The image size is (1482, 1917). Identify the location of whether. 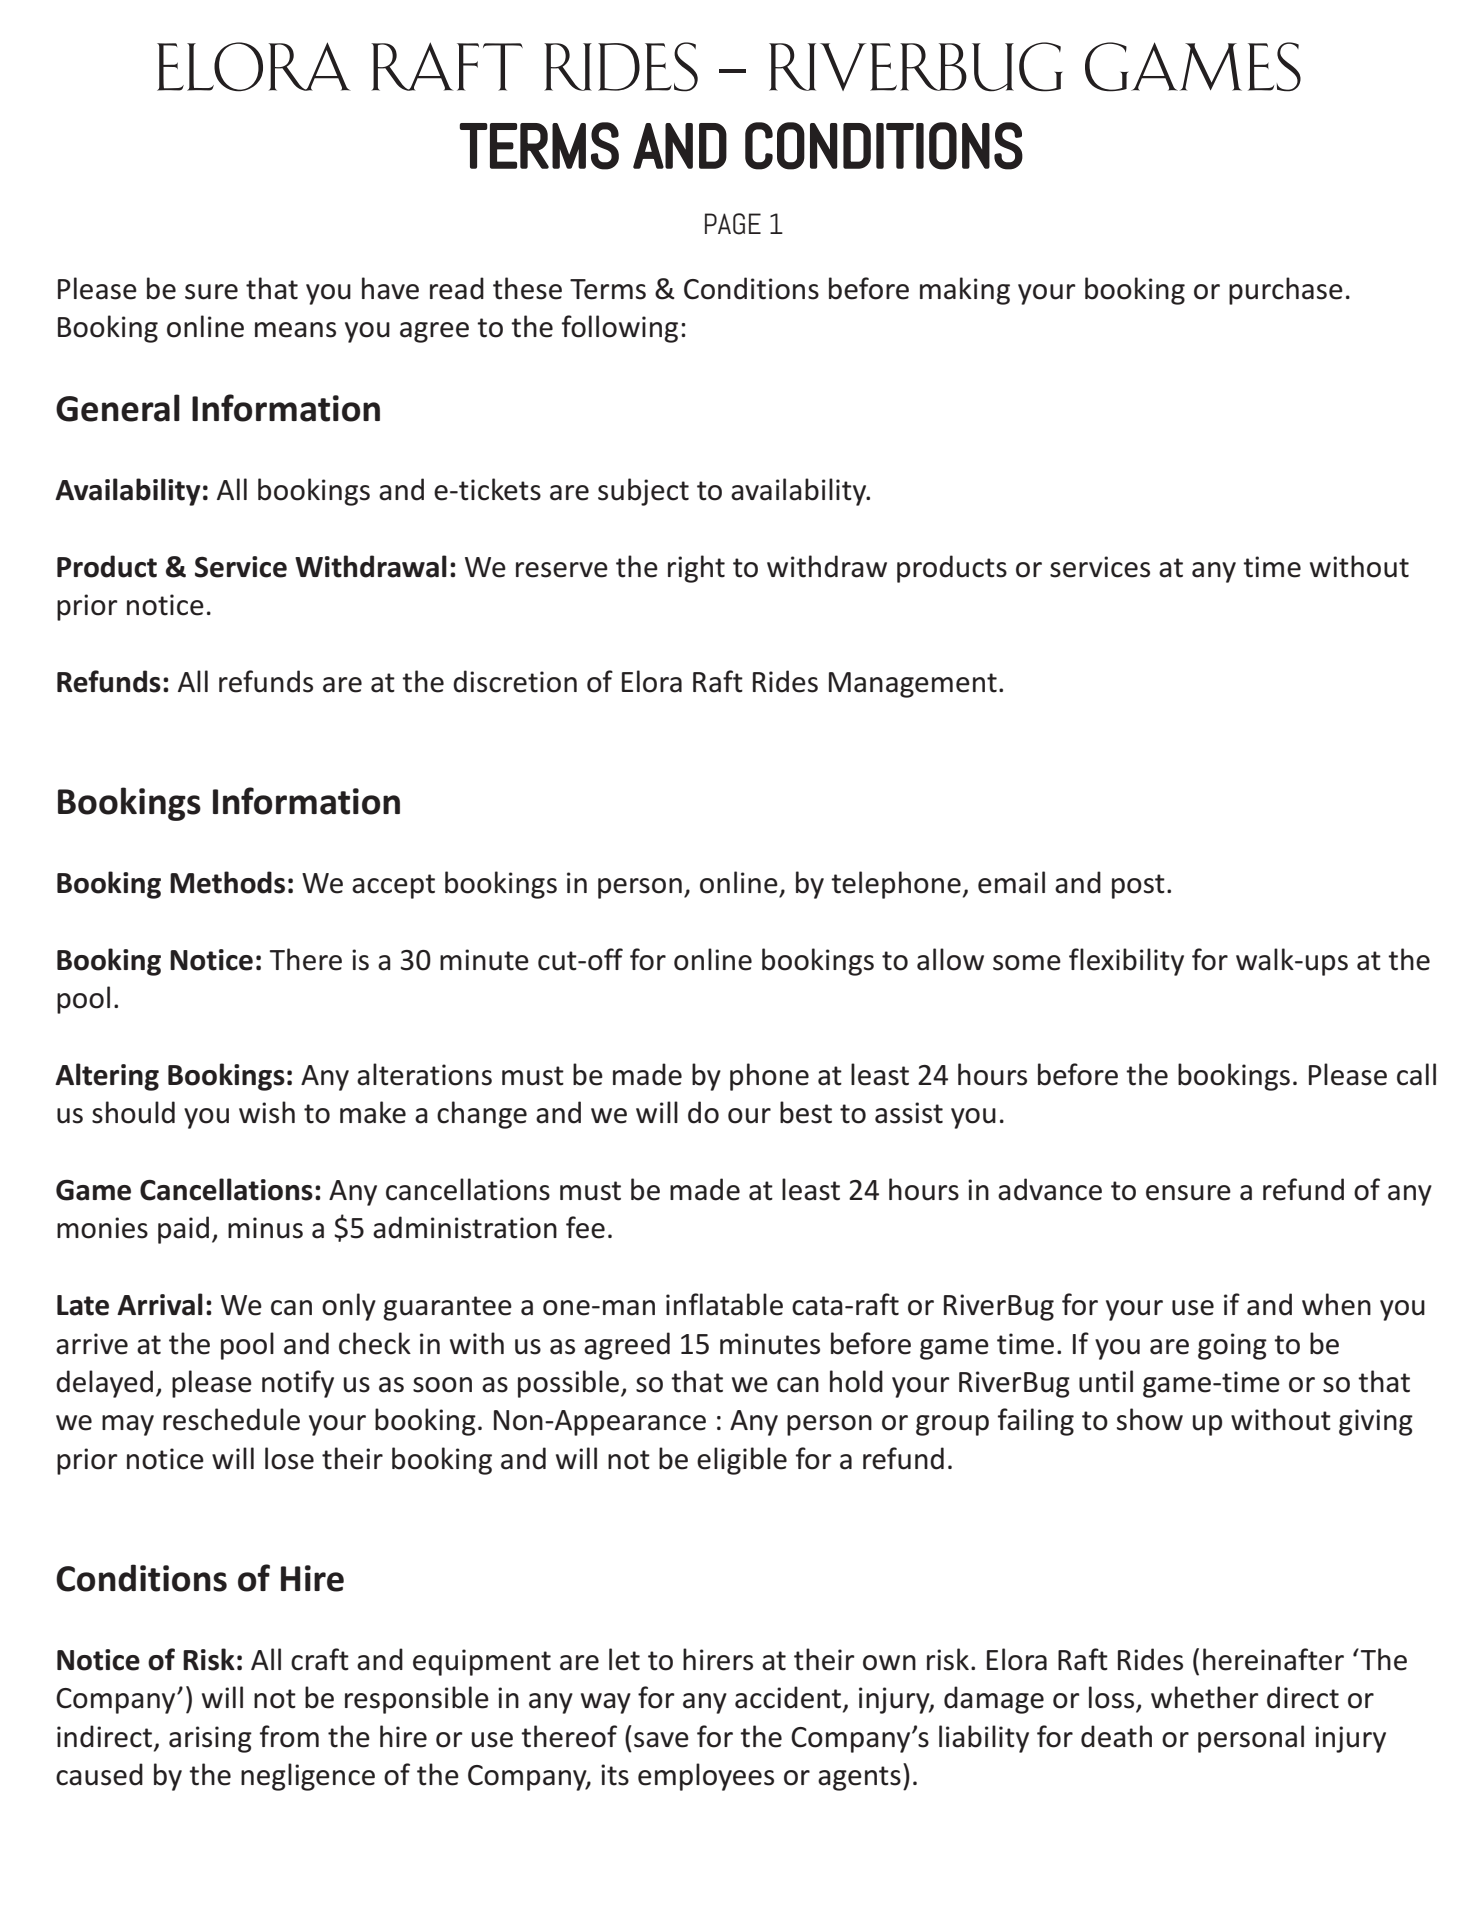
(1205, 1697).
